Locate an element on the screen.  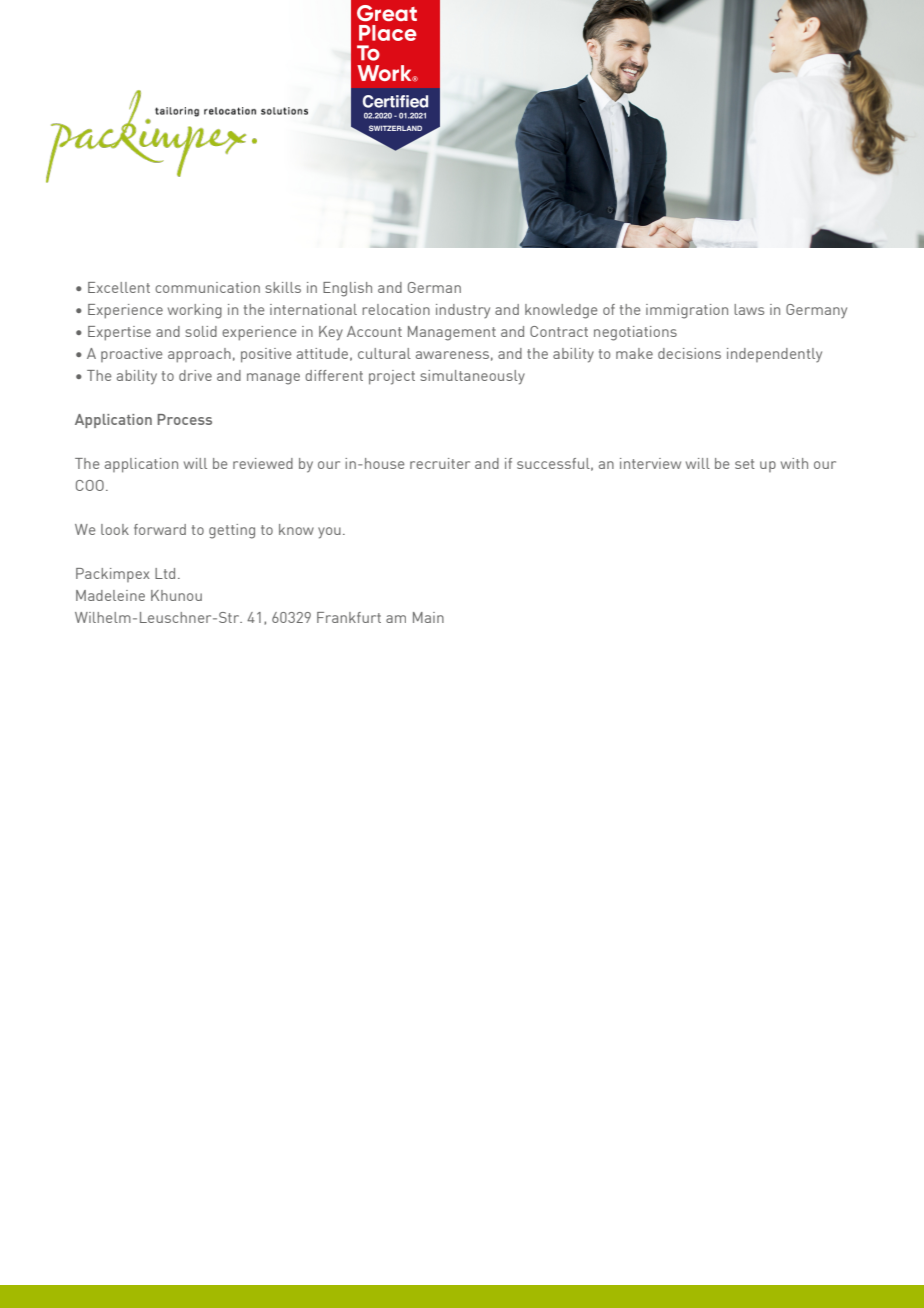
simultaneously is located at coordinates (472, 377).
